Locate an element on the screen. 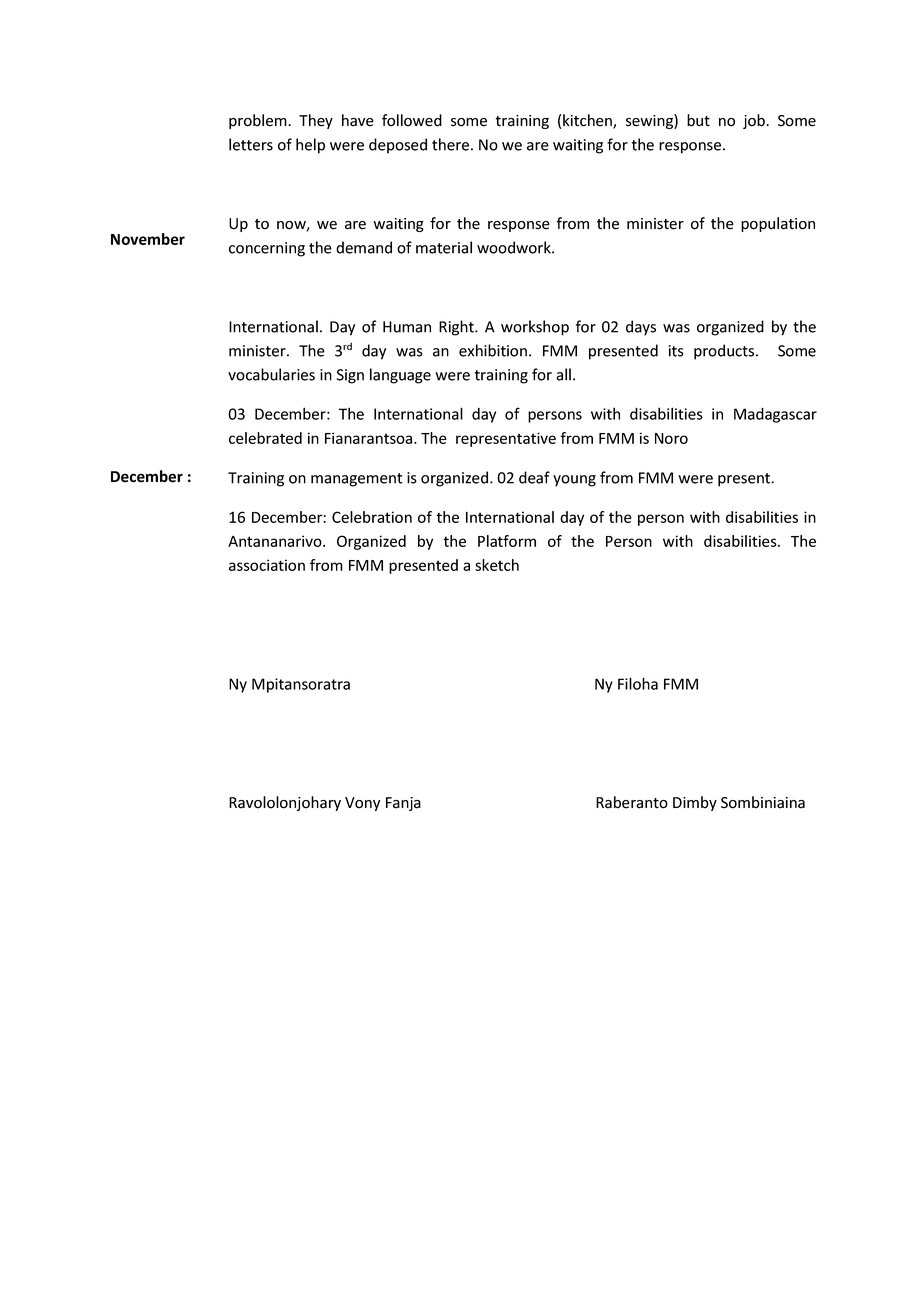 This screenshot has height=1308, width=924. deaf is located at coordinates (534, 477).
